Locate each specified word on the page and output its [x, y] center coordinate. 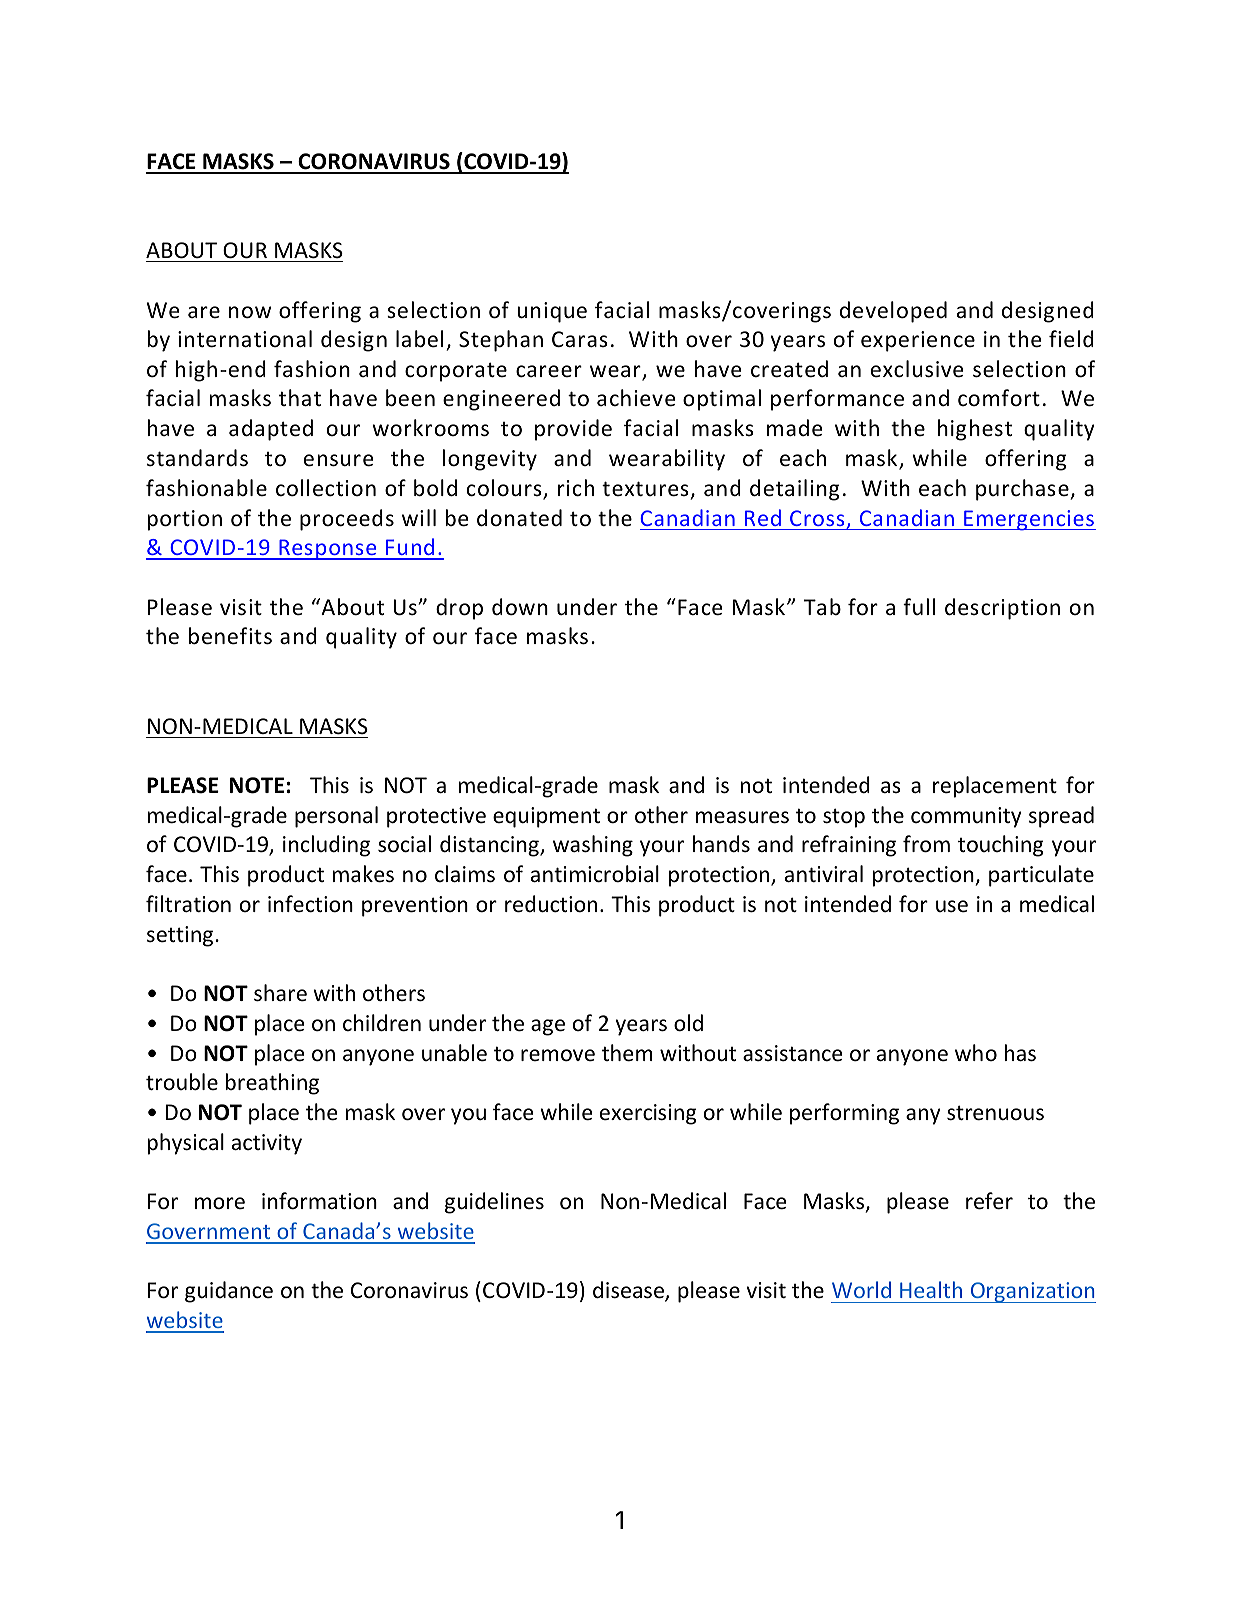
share [280, 993]
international [245, 339]
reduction [551, 904]
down [520, 607]
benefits [230, 636]
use [952, 906]
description [1002, 609]
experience [918, 341]
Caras [580, 339]
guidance [229, 1292]
